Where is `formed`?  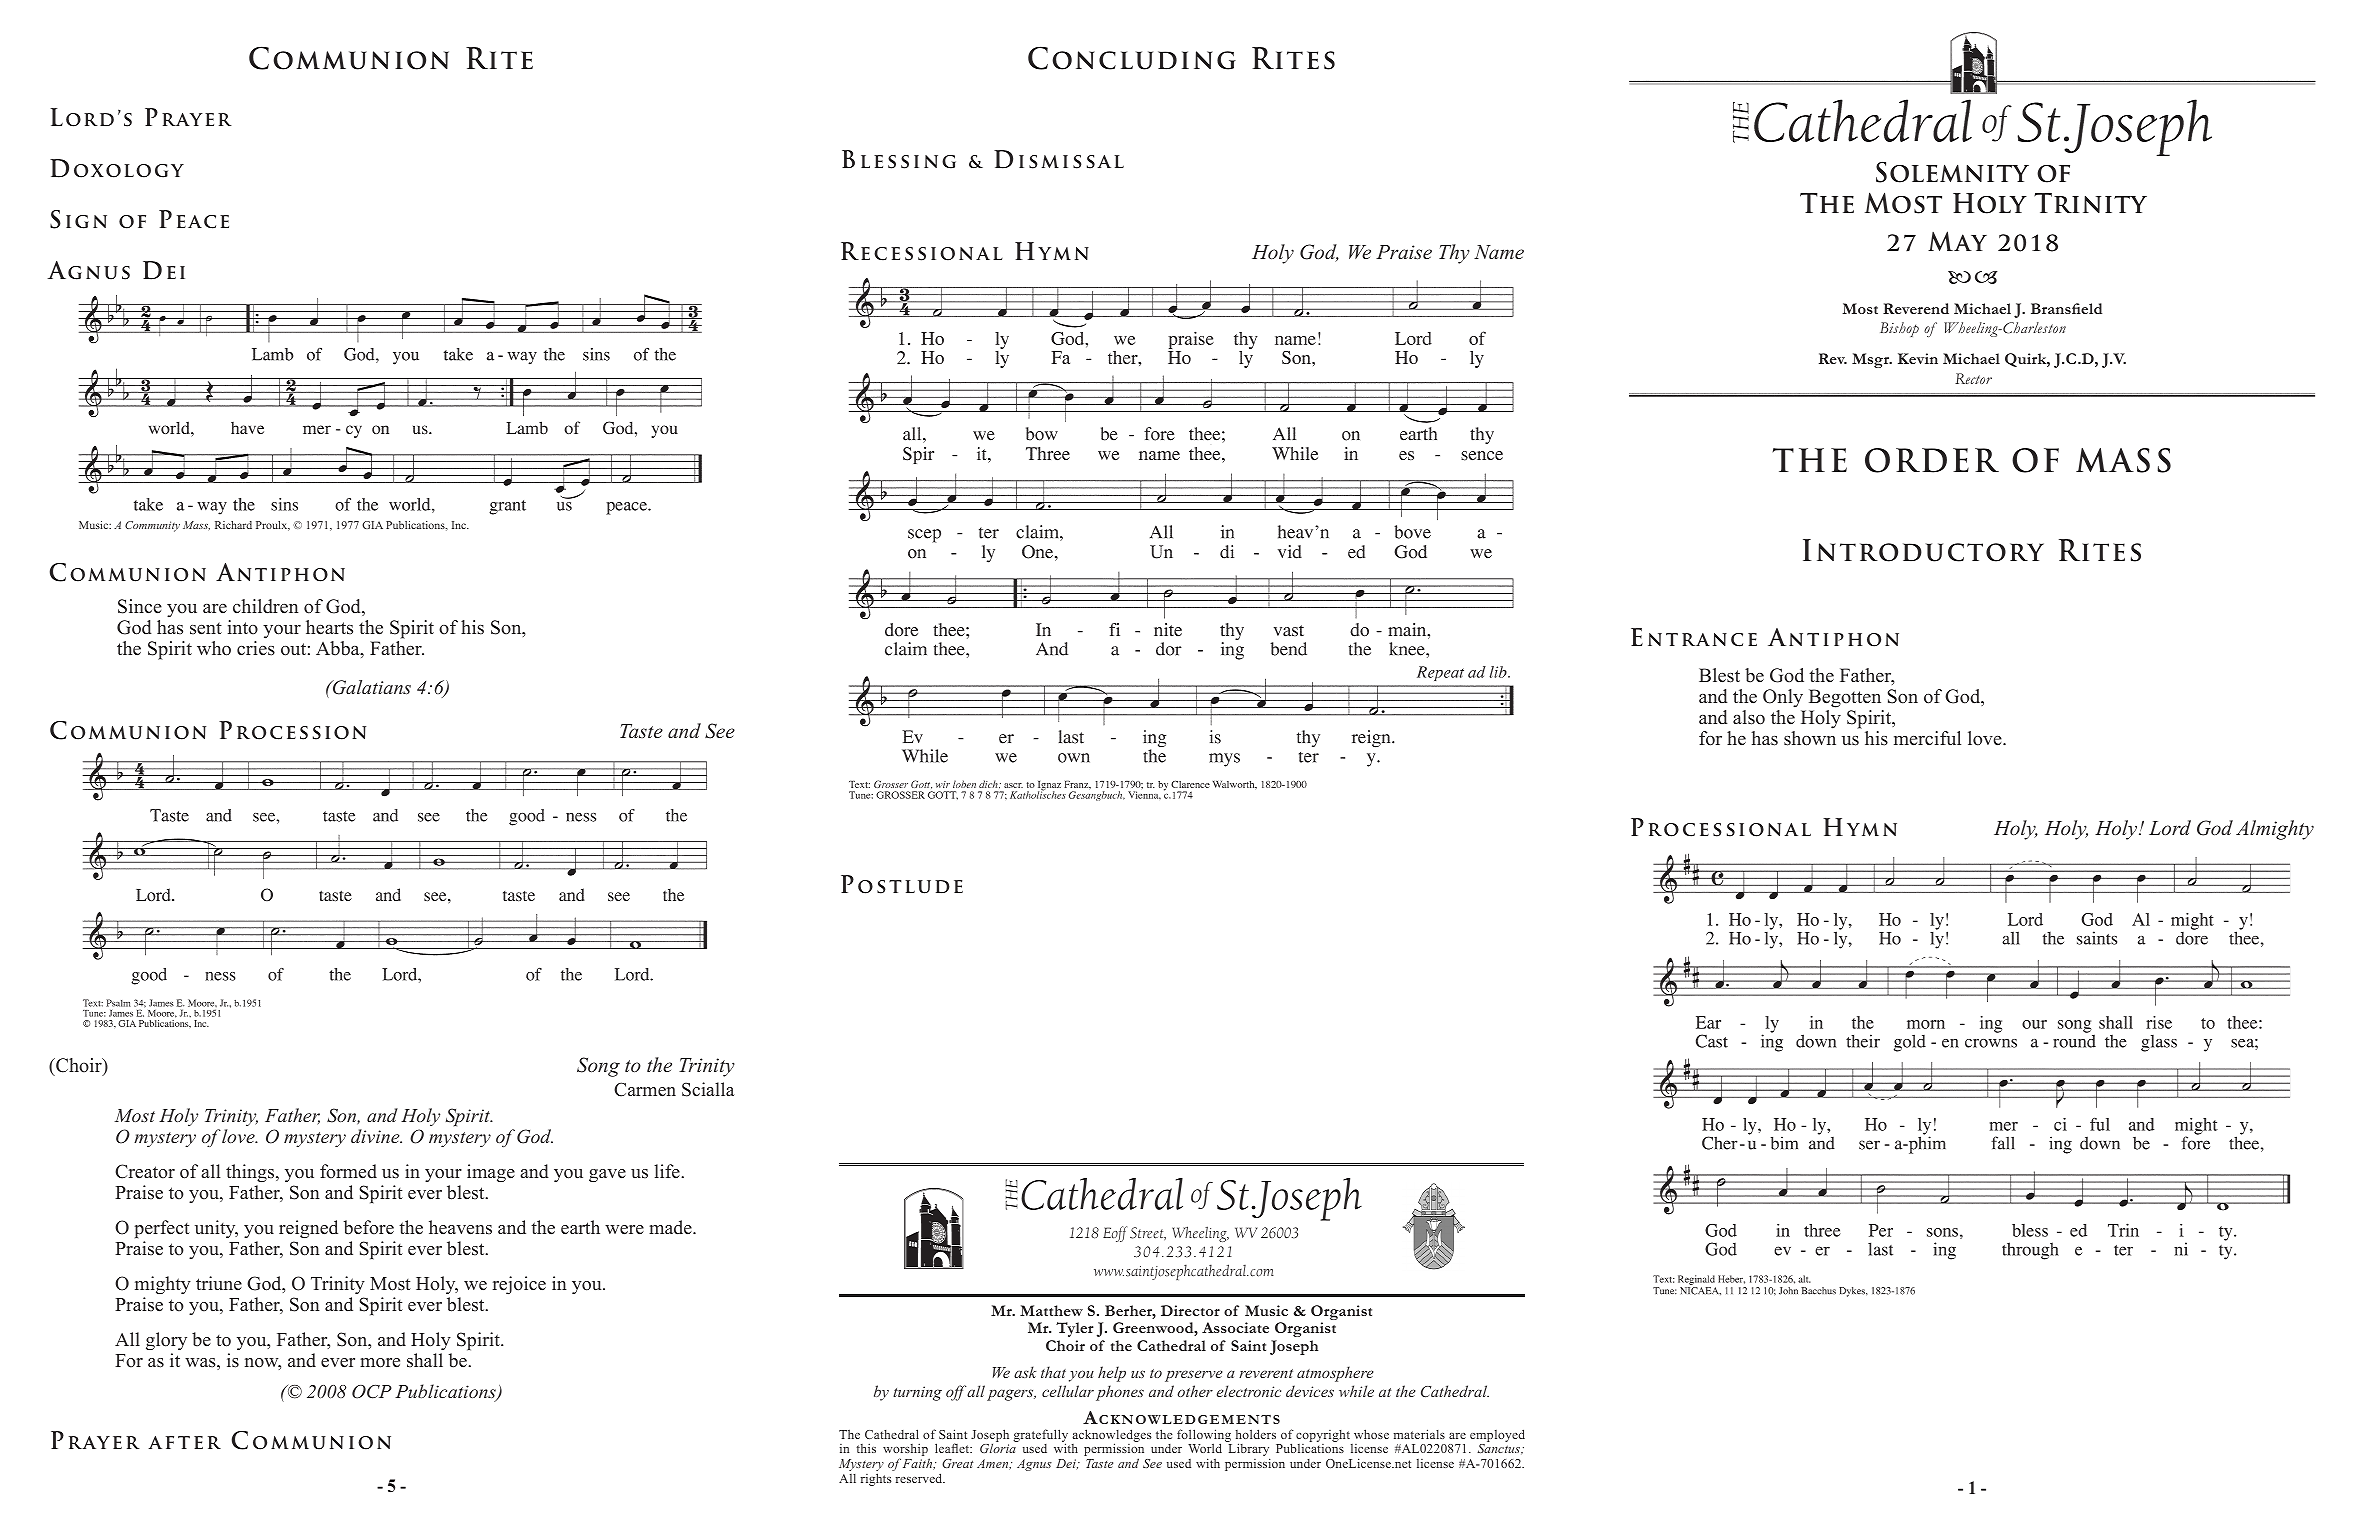 formed is located at coordinates (348, 1171).
